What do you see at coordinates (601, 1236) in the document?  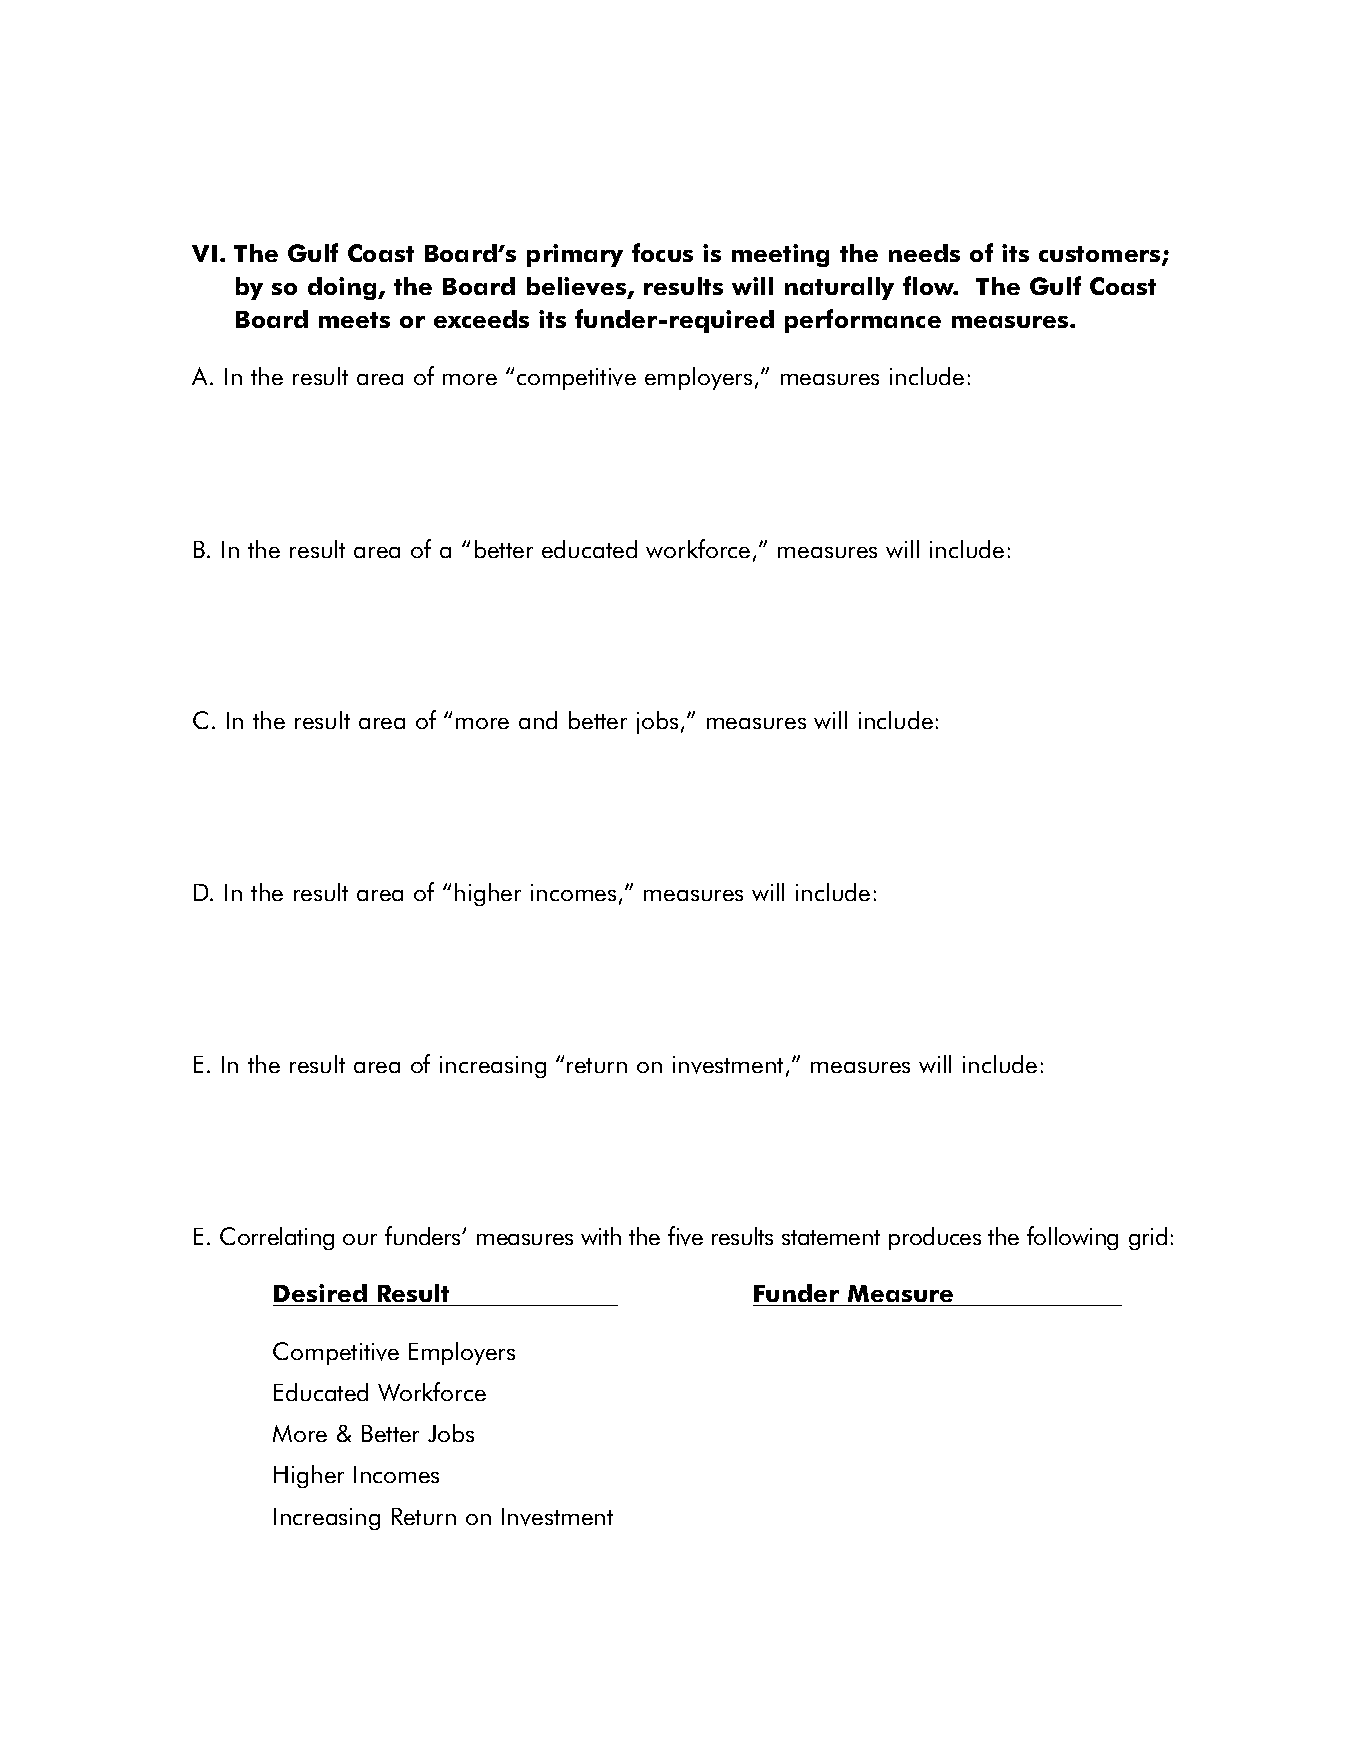 I see `with` at bounding box center [601, 1236].
